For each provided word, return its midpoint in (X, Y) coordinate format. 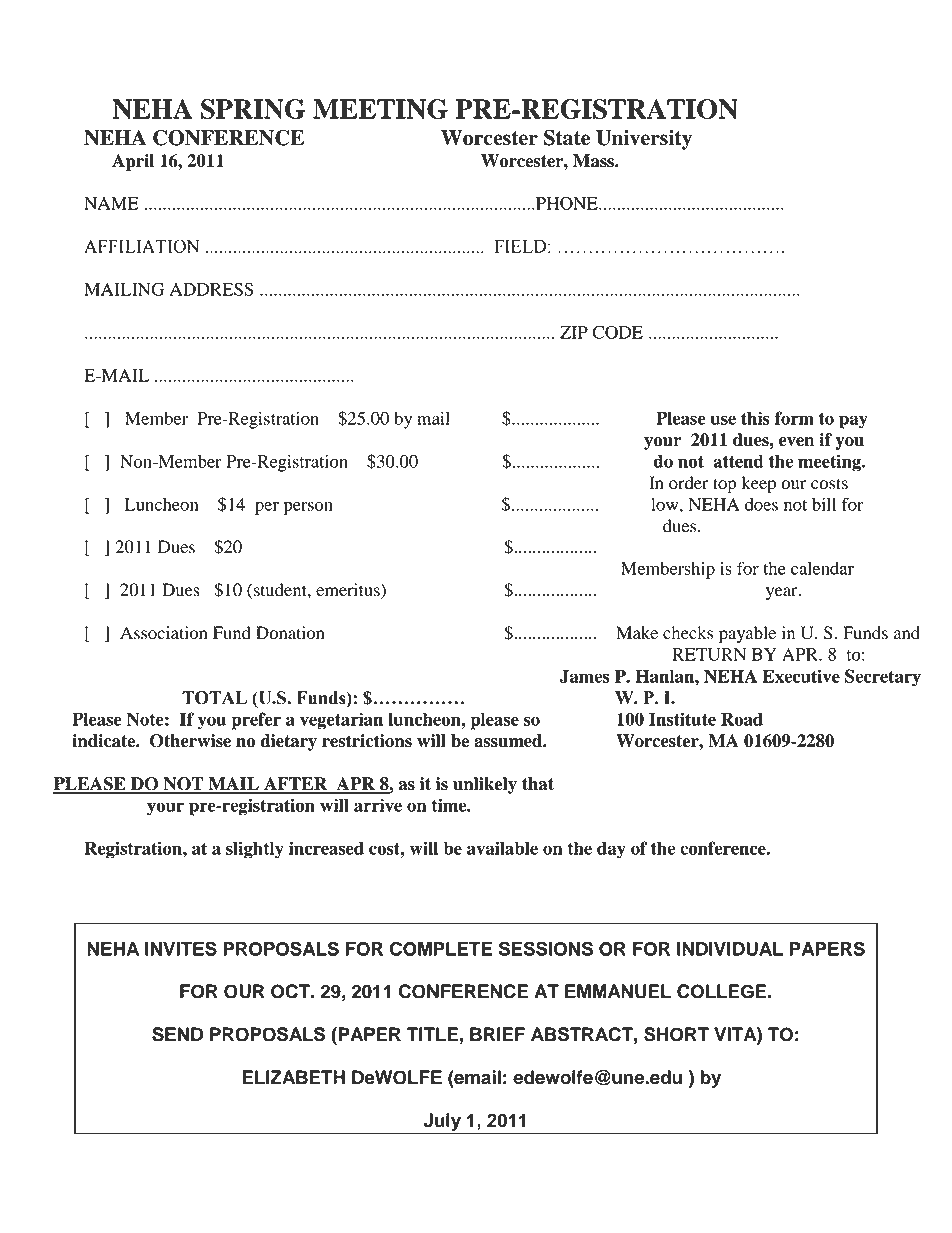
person (308, 508)
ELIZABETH (293, 1077)
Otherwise (190, 741)
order (689, 483)
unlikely (485, 785)
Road (742, 719)
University (644, 140)
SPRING (253, 109)
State (567, 138)
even (796, 442)
